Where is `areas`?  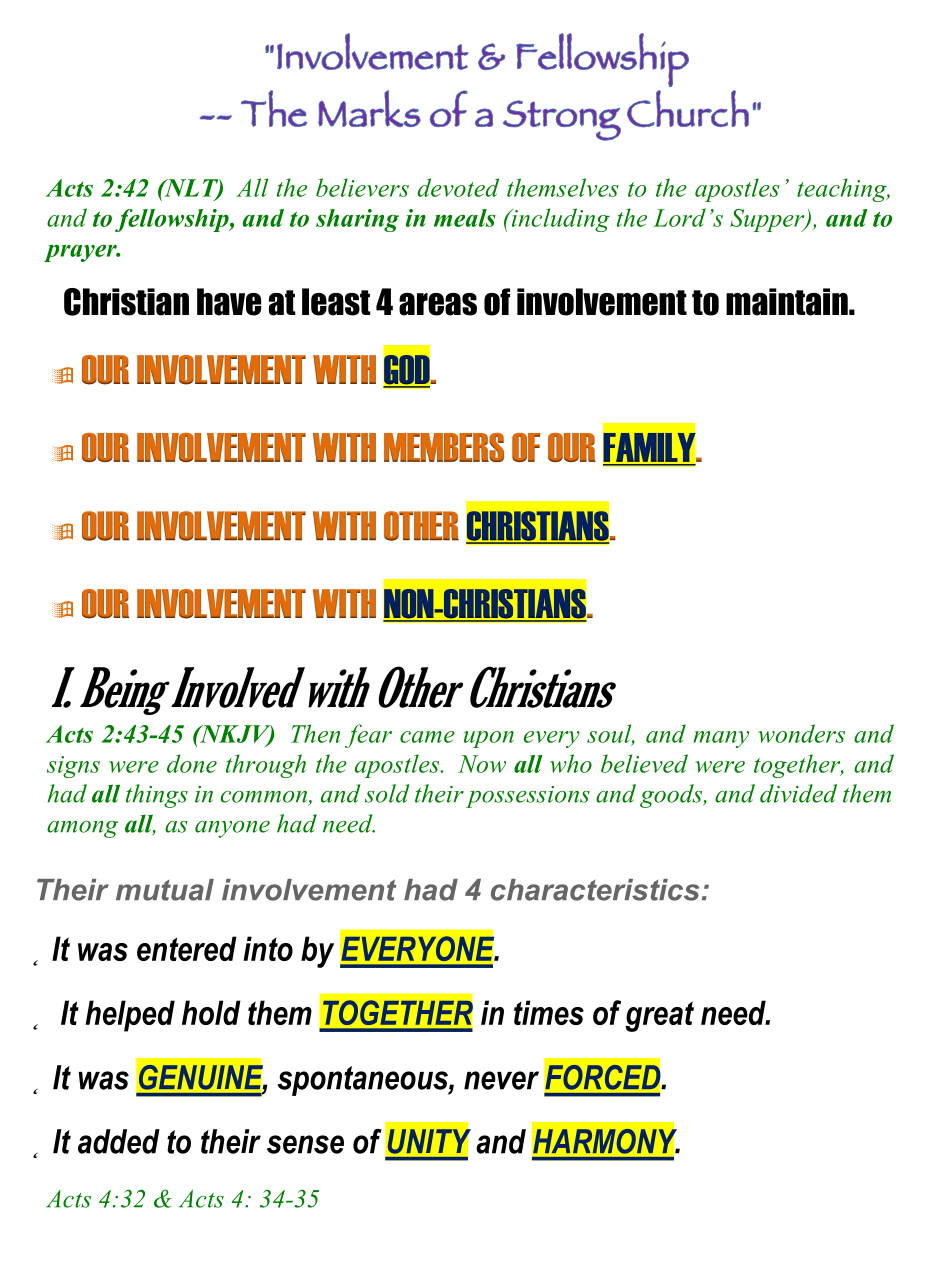
areas is located at coordinates (438, 304).
